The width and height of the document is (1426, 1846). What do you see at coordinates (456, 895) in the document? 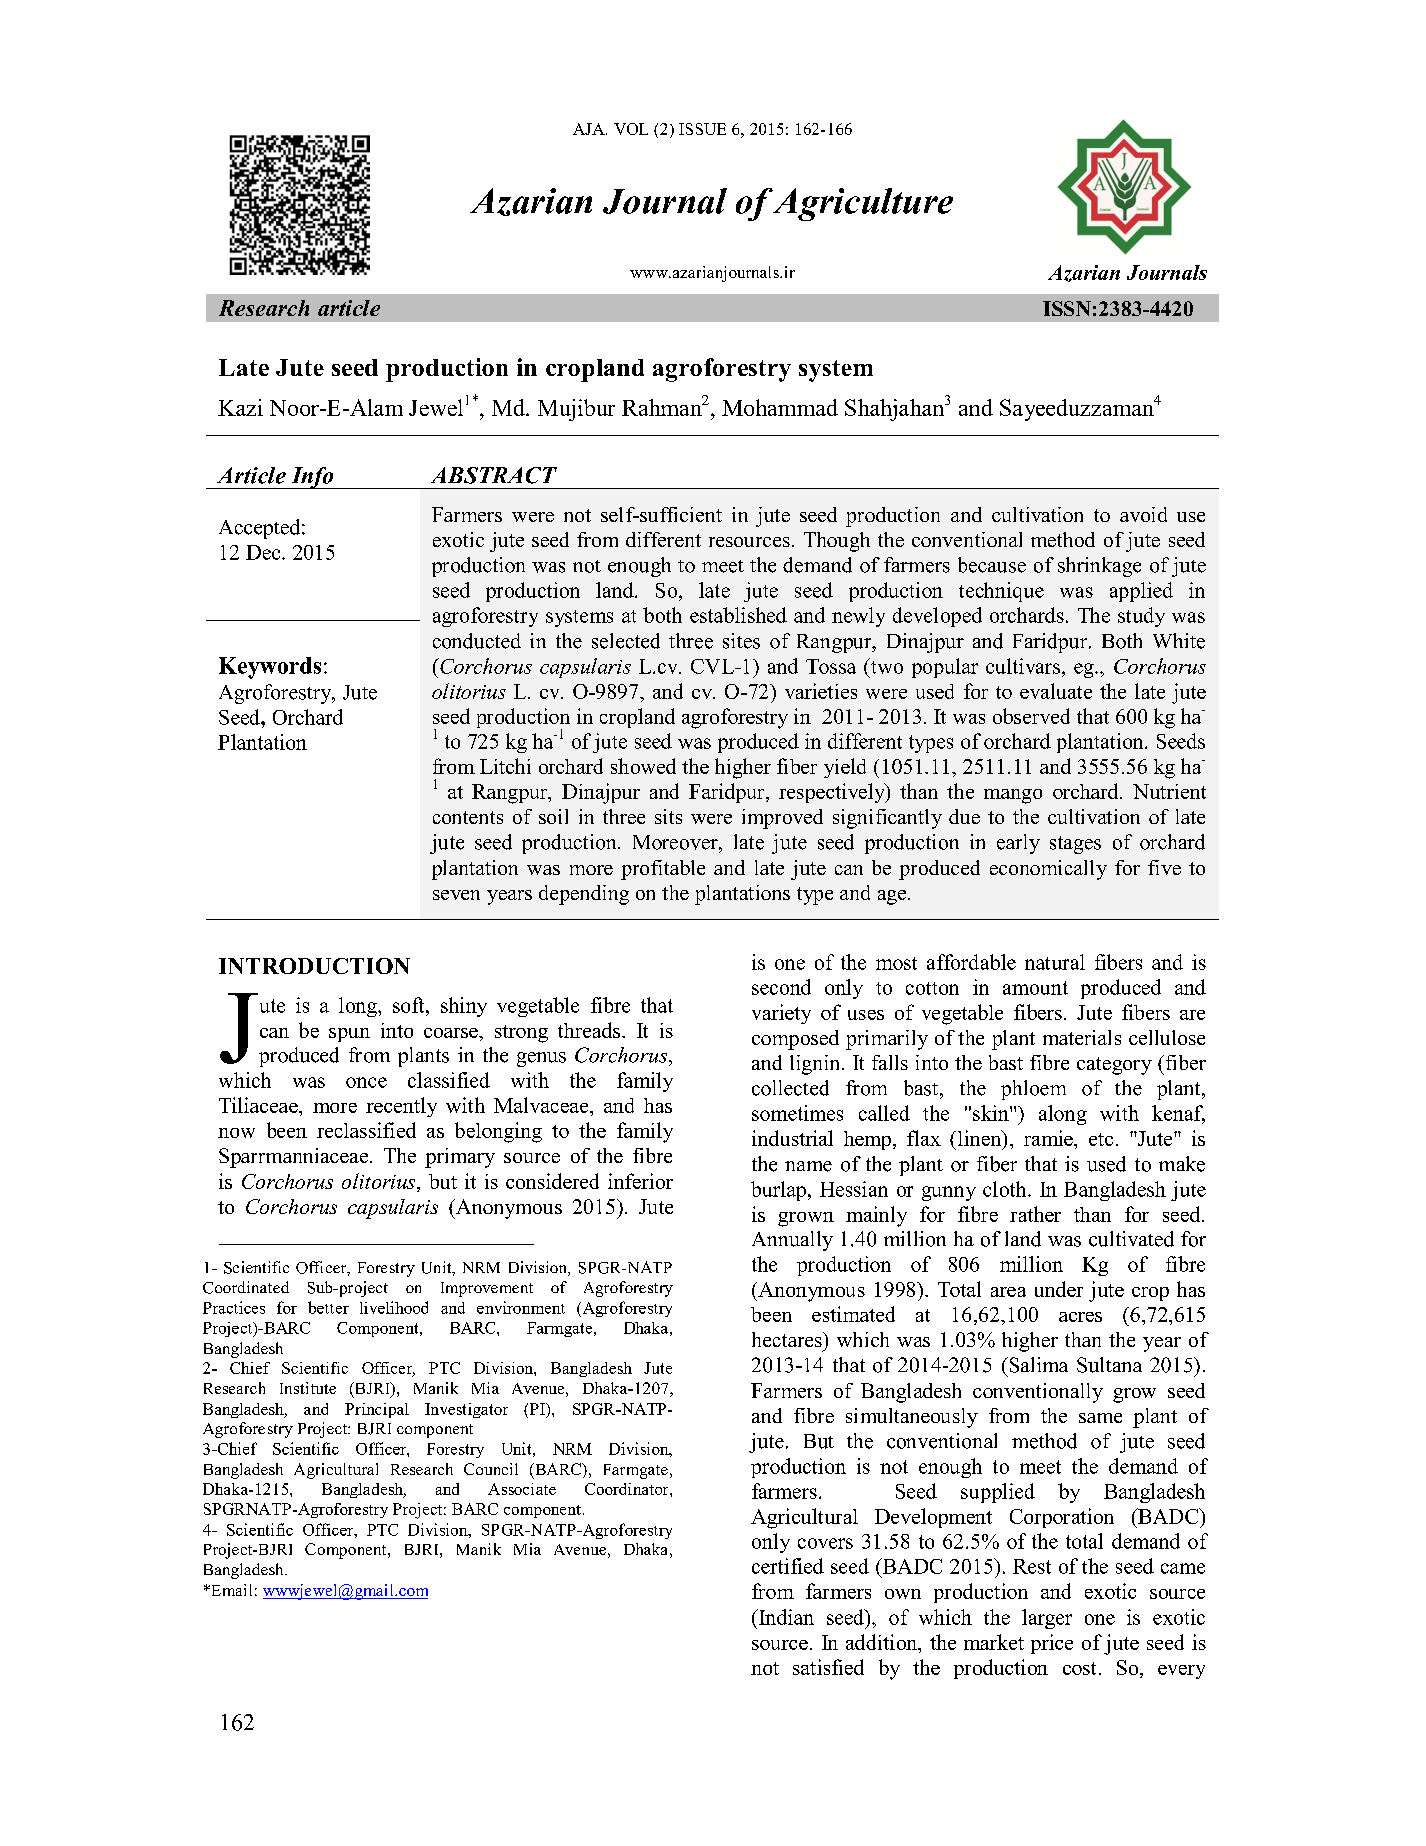
I see `seven` at bounding box center [456, 895].
